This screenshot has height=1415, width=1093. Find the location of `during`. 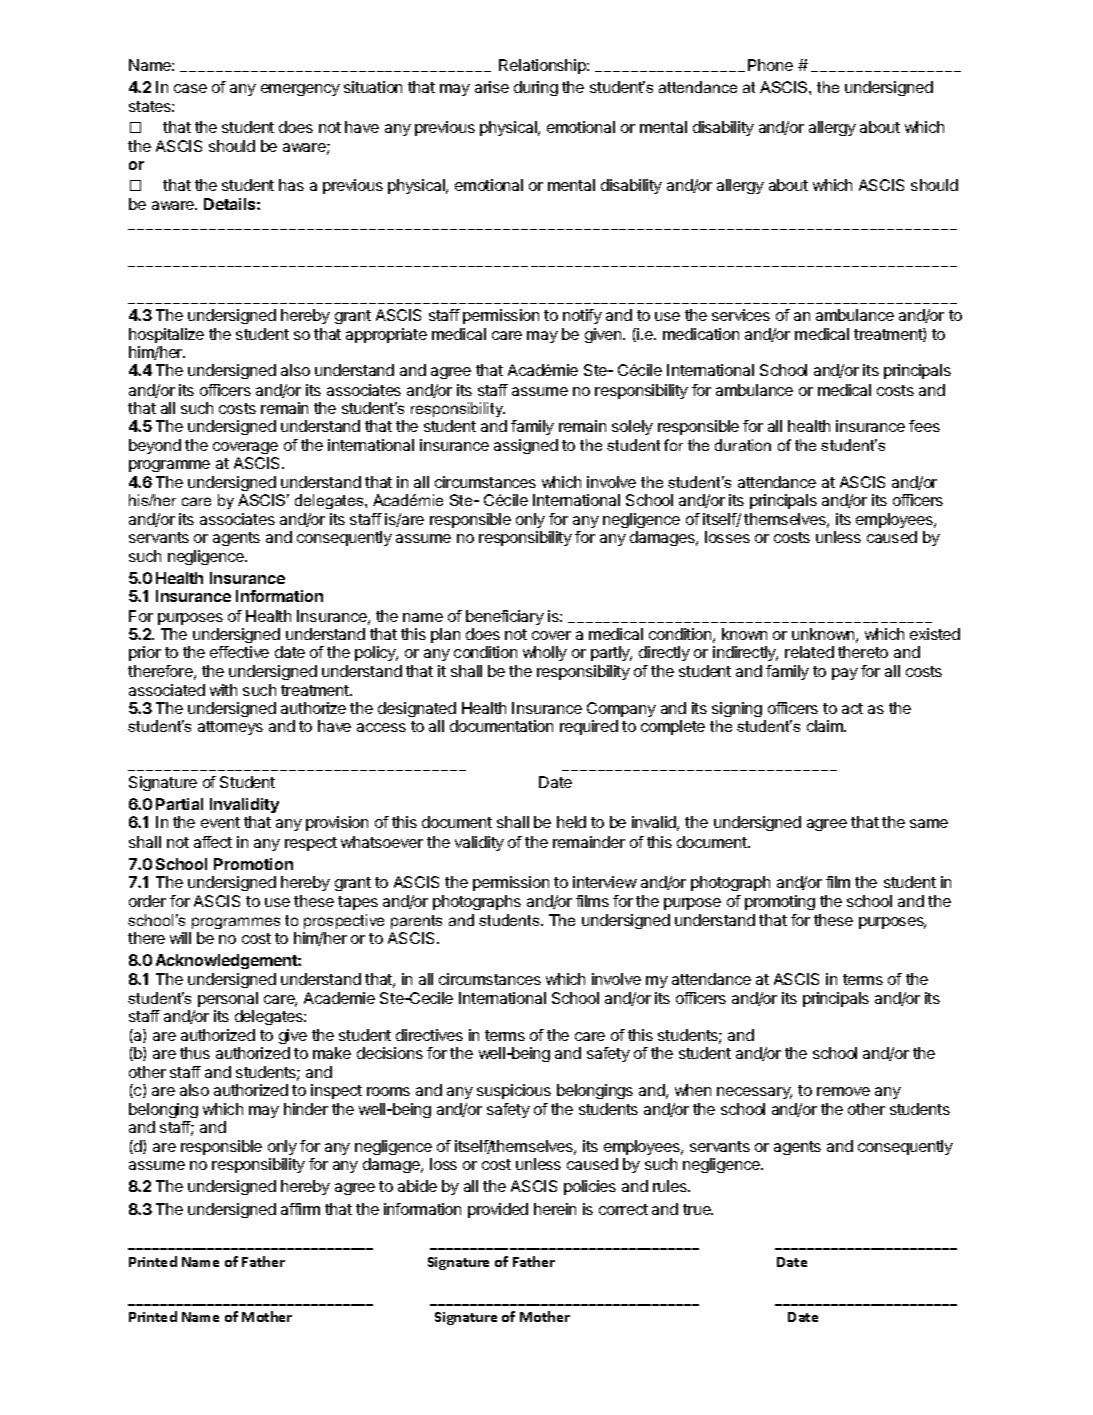

during is located at coordinates (536, 88).
